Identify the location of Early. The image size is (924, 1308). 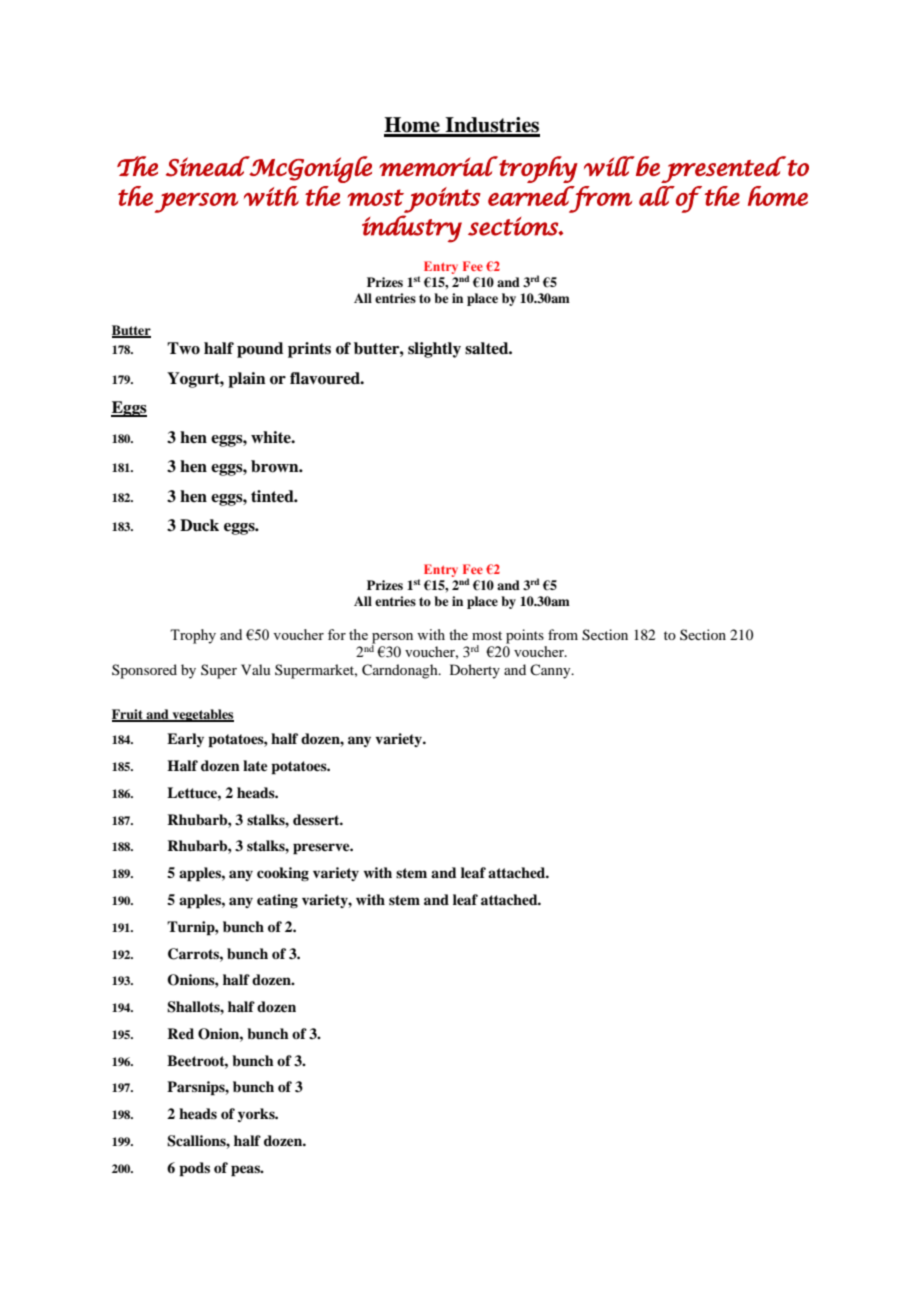
(185, 740).
